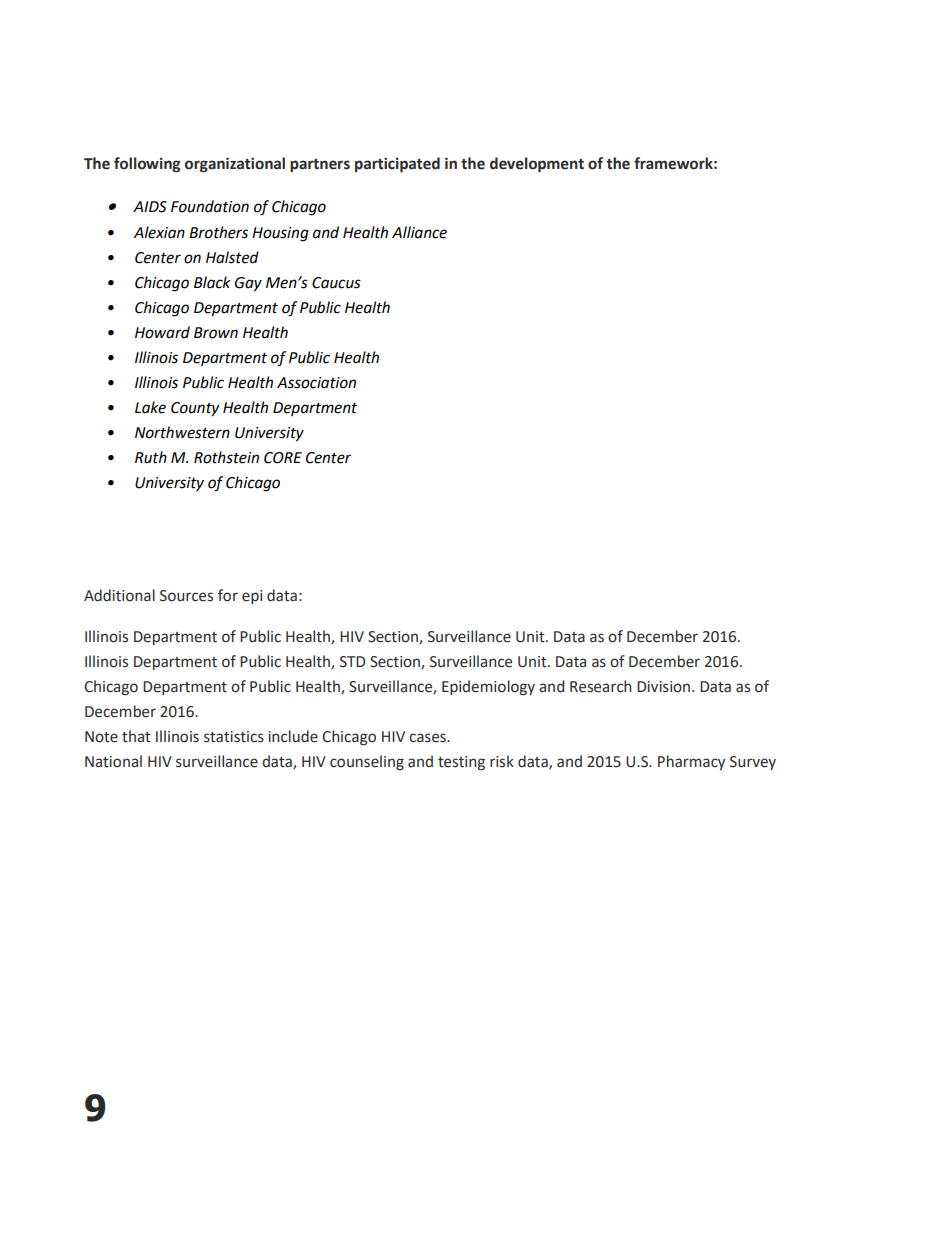 This image has height=1233, width=952. I want to click on following, so click(147, 164).
